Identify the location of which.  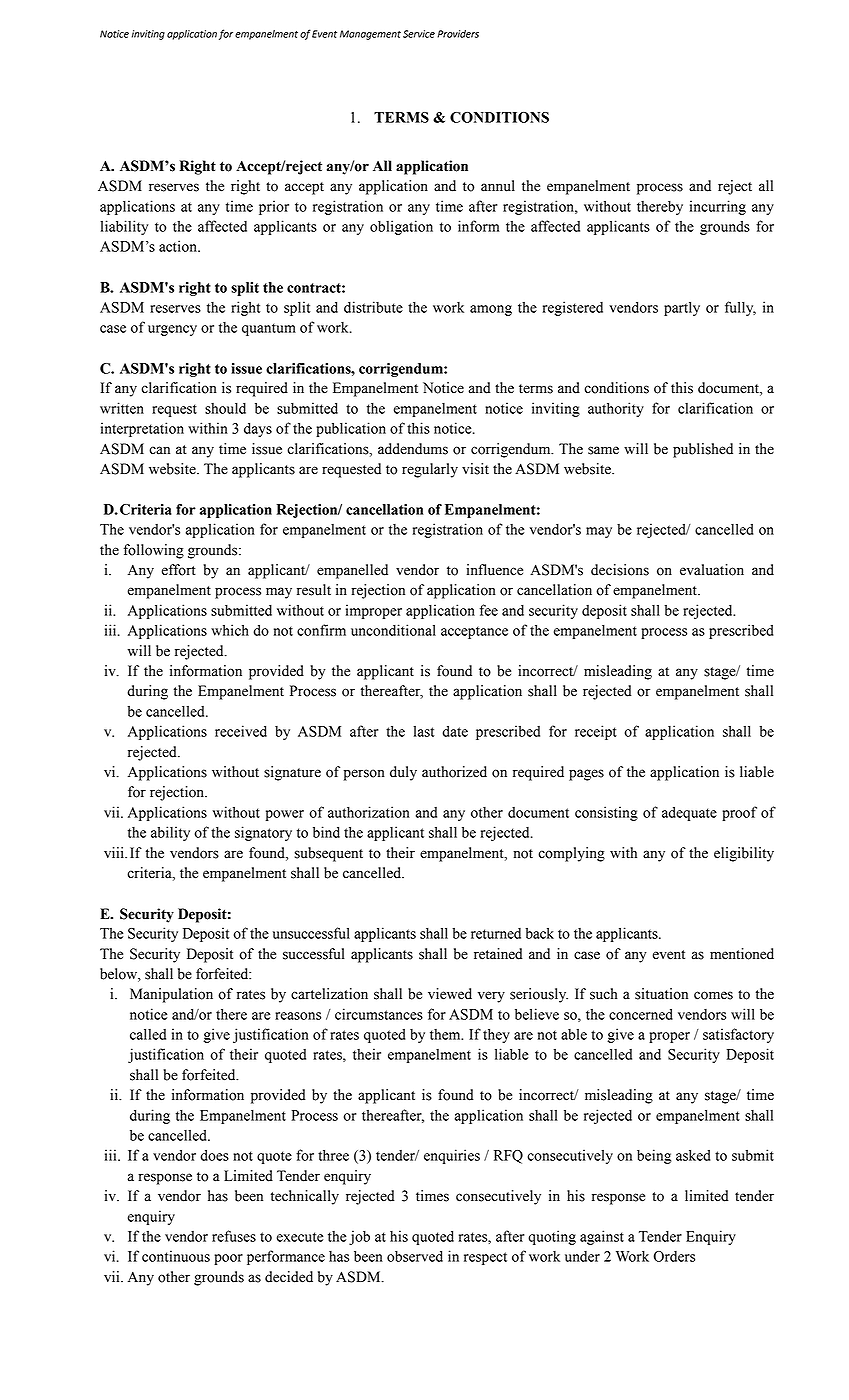
(230, 630).
